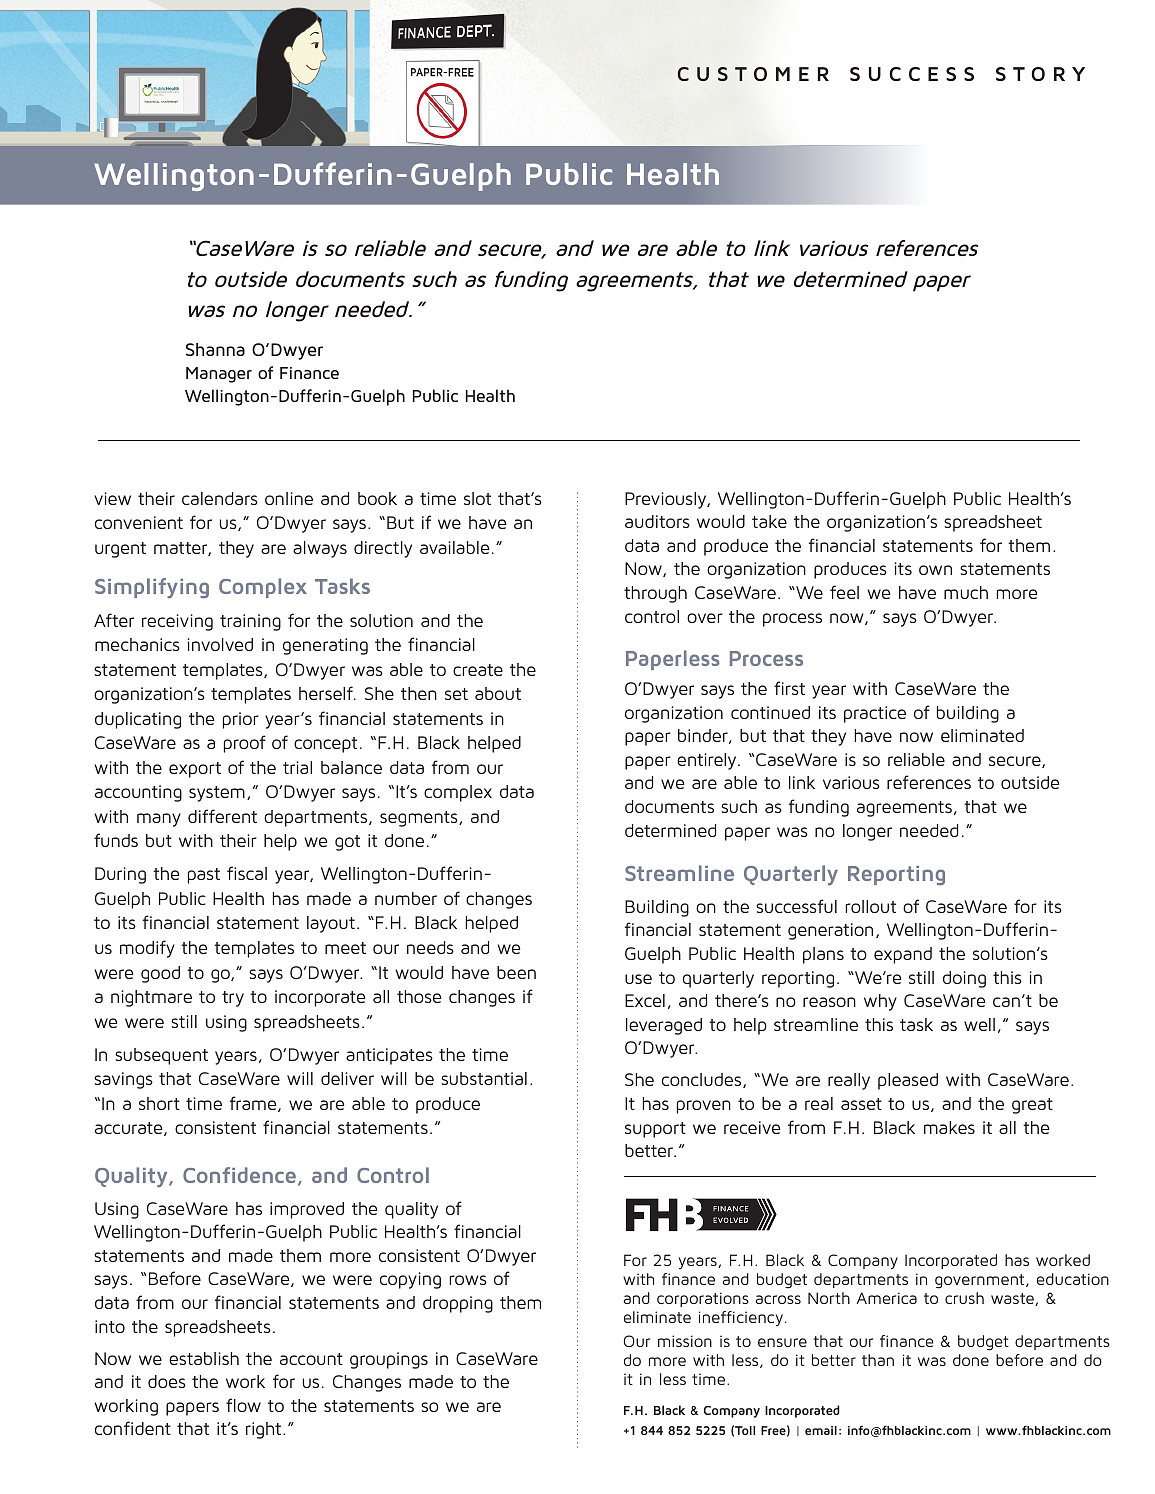 This screenshot has height=1494, width=1155. Describe the element at coordinates (1040, 74) in the screenshot. I see `STORY` at that location.
